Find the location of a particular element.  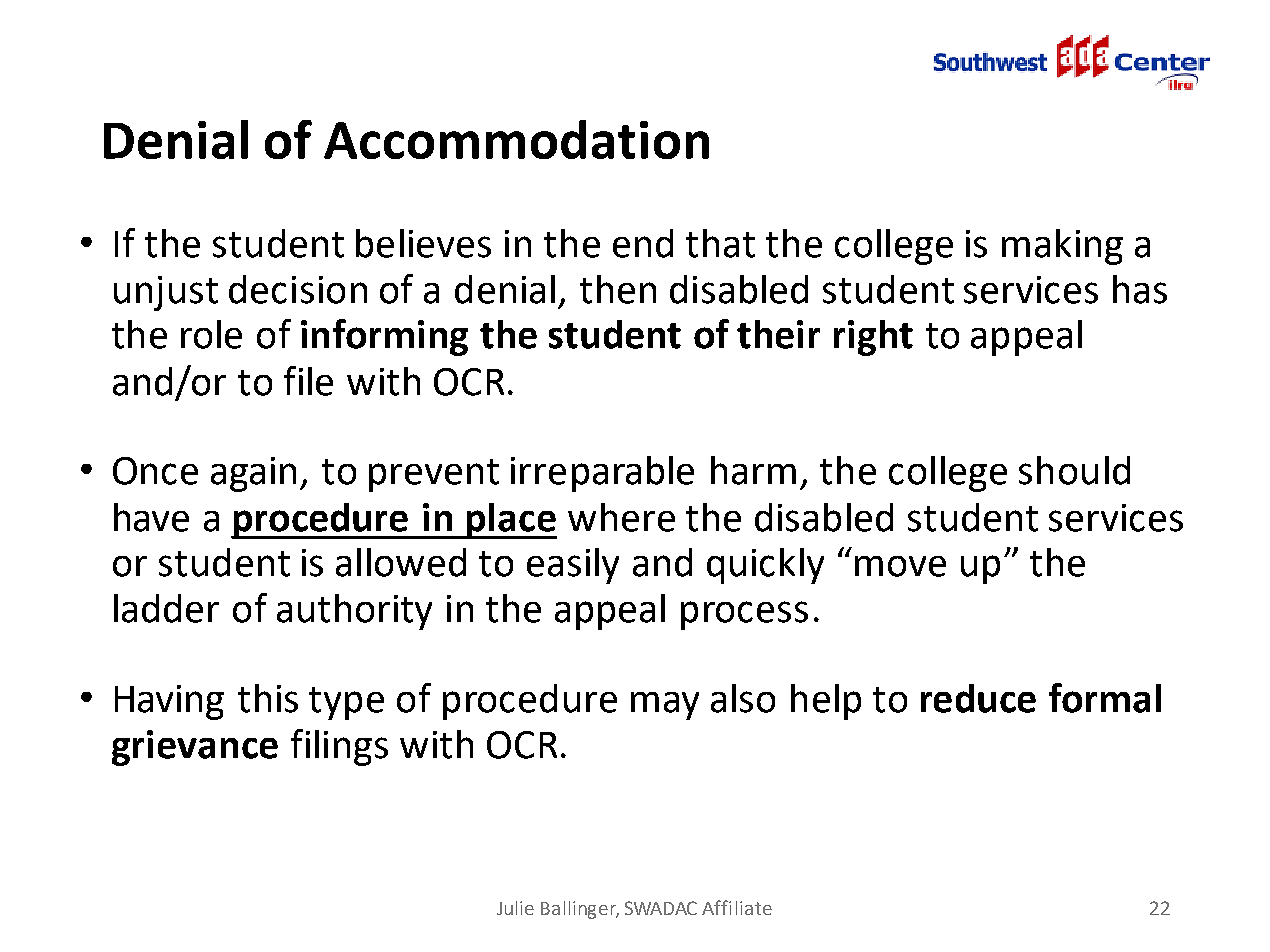

end is located at coordinates (643, 243).
